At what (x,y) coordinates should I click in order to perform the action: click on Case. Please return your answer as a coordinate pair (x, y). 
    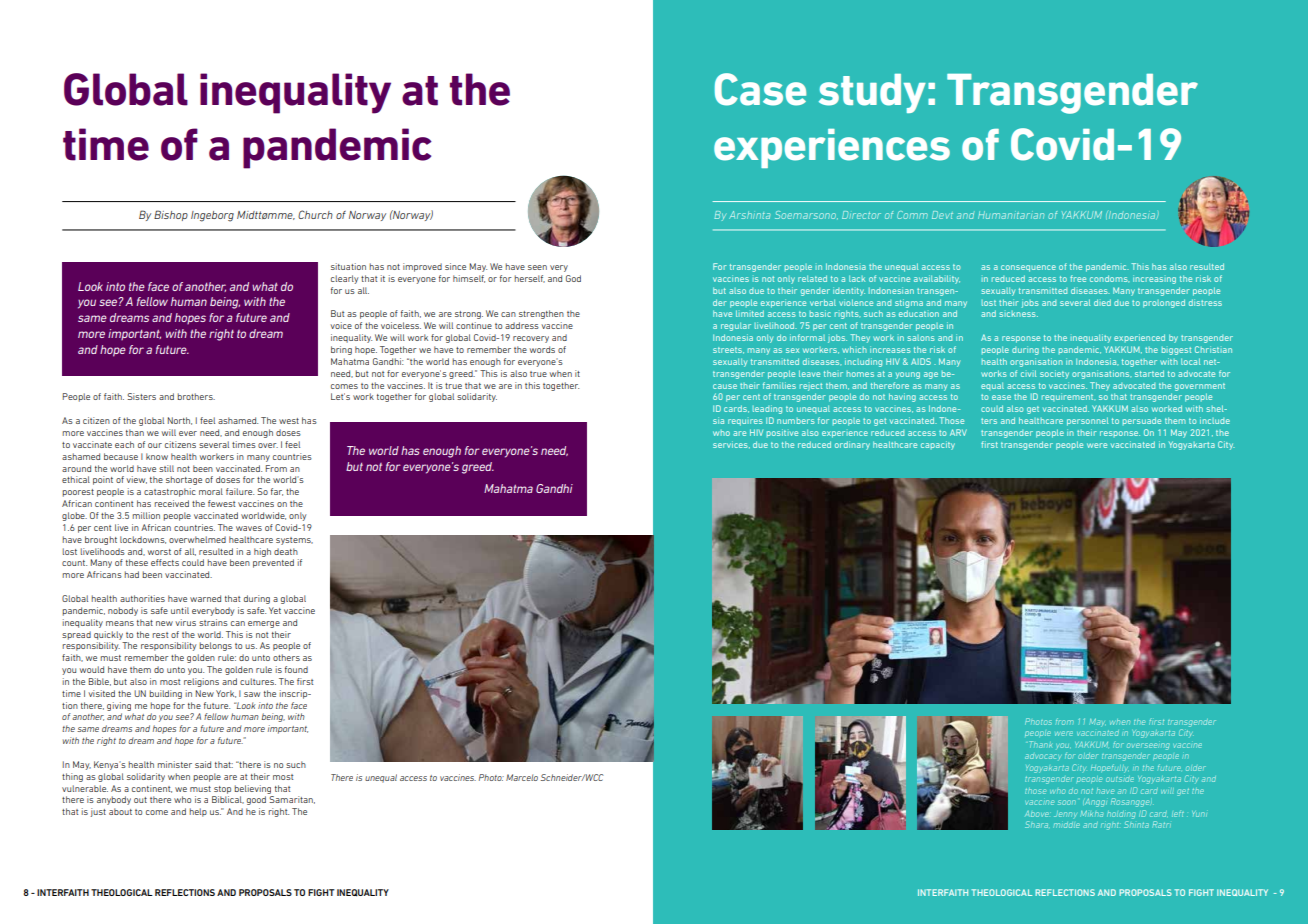
    Looking at the image, I should click on (760, 89).
